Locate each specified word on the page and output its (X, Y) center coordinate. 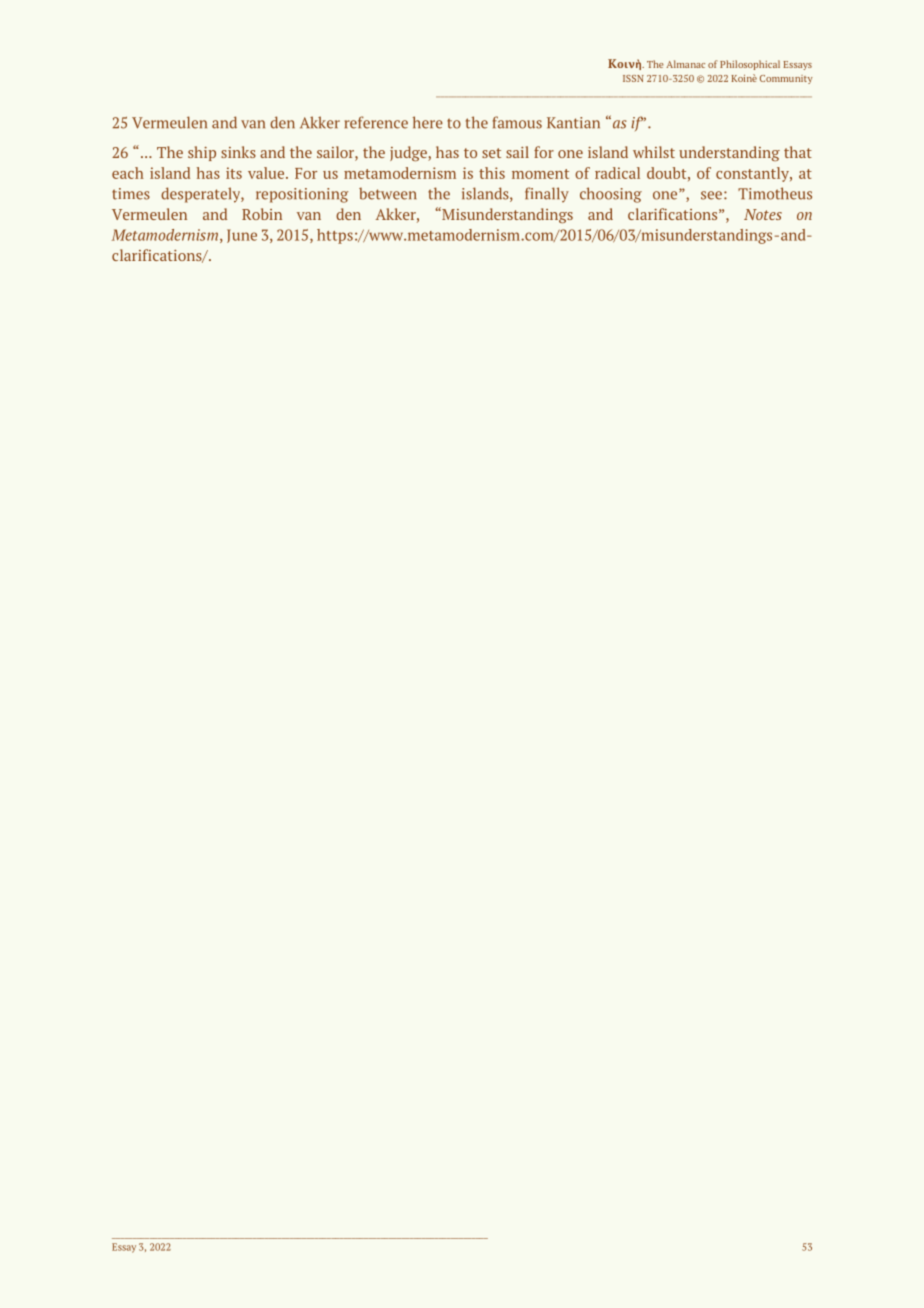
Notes (763, 214)
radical (617, 173)
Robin (262, 214)
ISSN (633, 78)
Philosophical (750, 65)
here (427, 122)
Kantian (573, 123)
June (242, 236)
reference (376, 122)
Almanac (685, 64)
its (234, 173)
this (492, 173)
